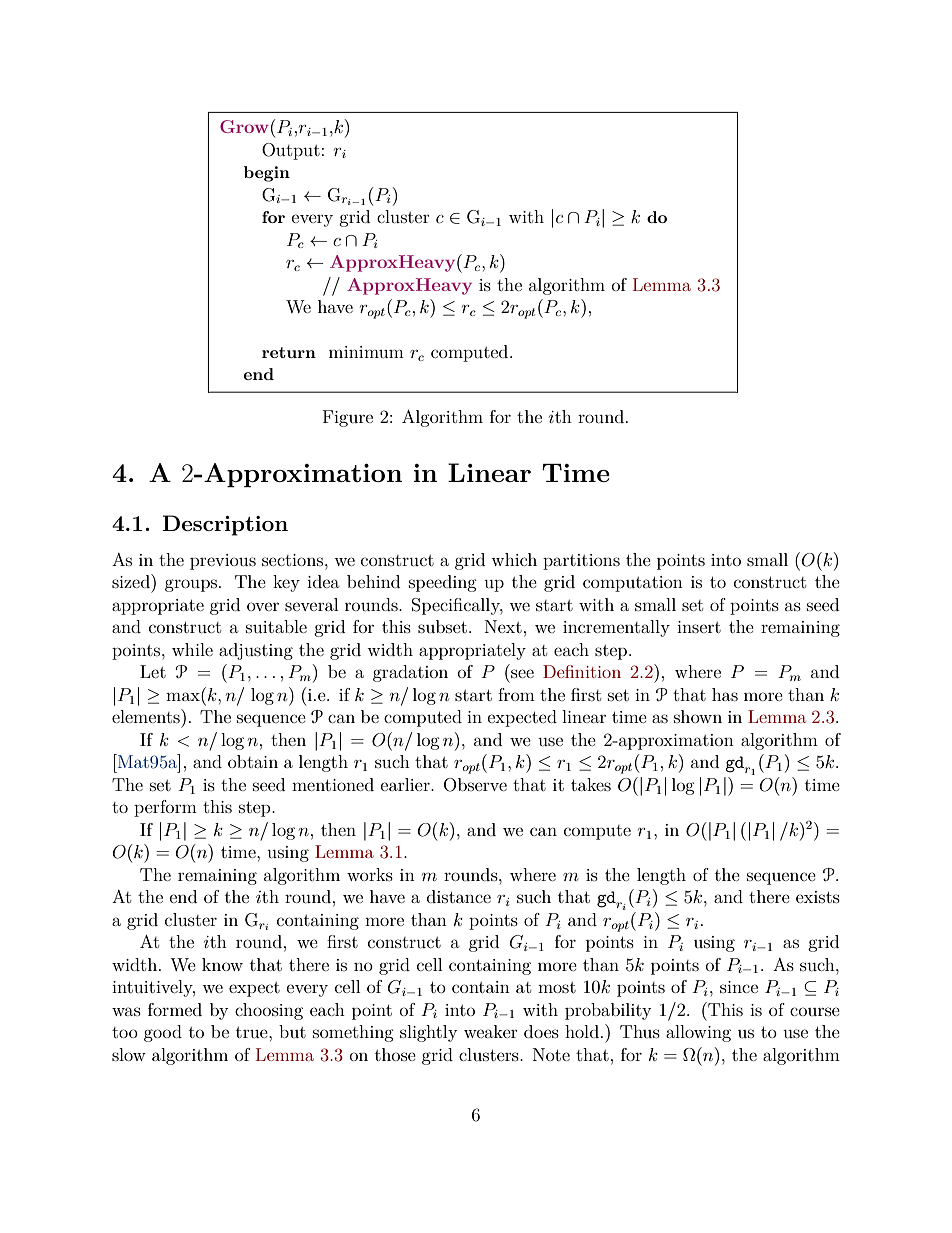 The width and height of the screenshot is (952, 1233). What do you see at coordinates (289, 352) in the screenshot?
I see `return` at bounding box center [289, 352].
